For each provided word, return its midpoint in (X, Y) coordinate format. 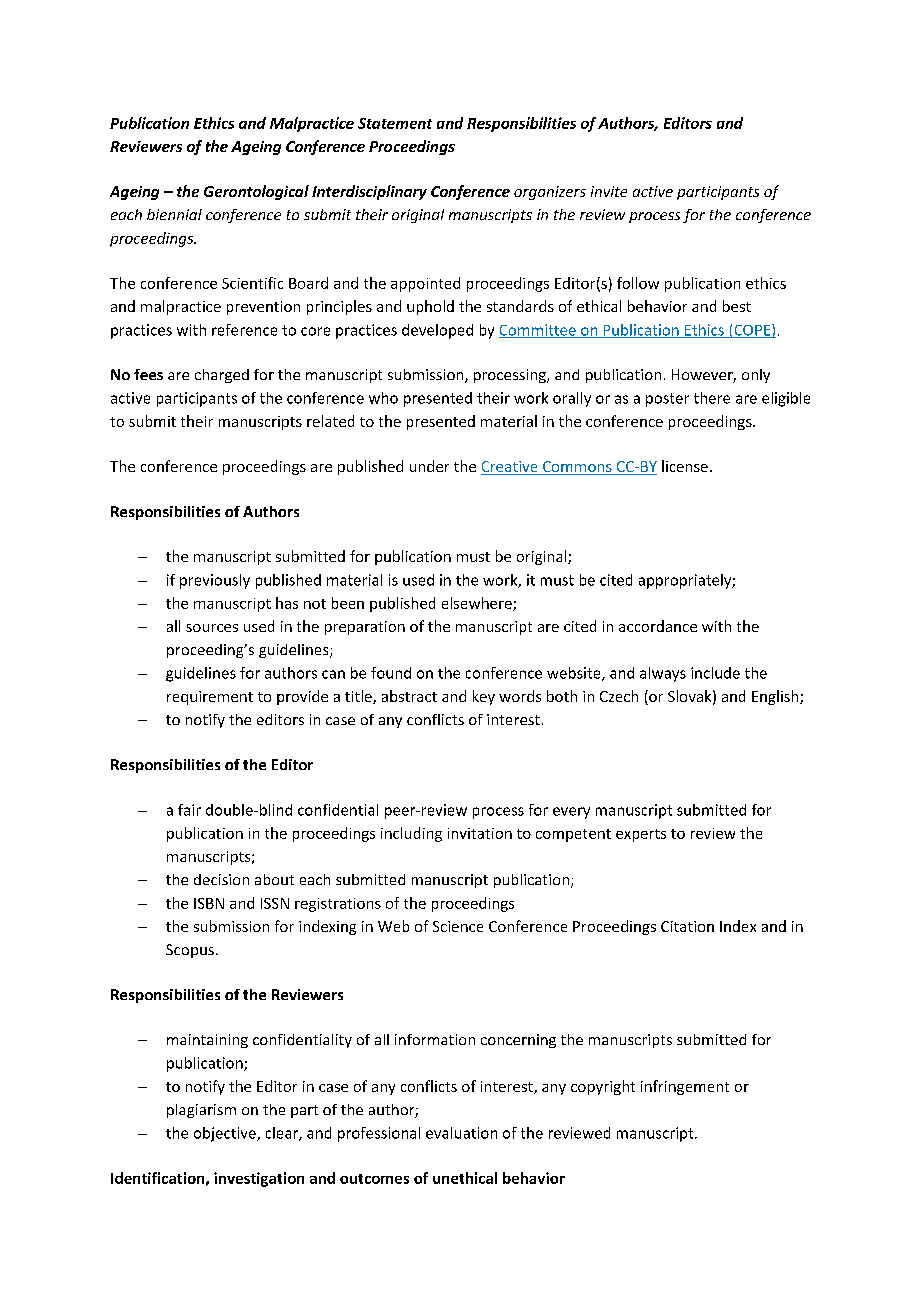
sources (212, 628)
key (484, 697)
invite (609, 191)
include (715, 673)
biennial (174, 214)
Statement (395, 123)
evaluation (461, 1133)
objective (226, 1134)
